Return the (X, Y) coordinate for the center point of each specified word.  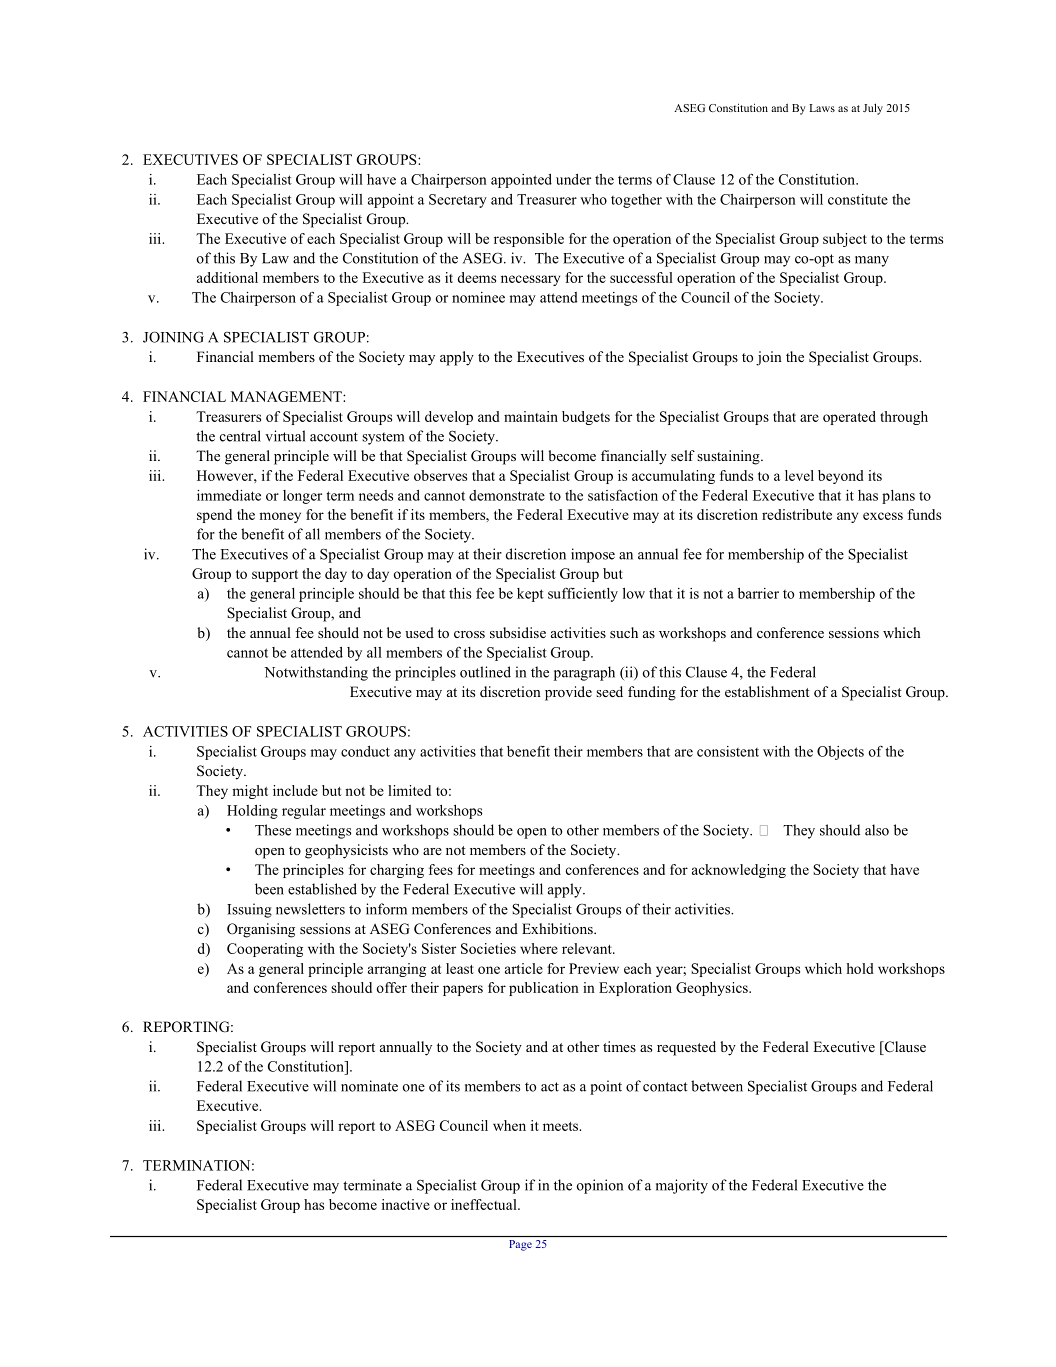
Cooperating (265, 950)
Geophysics (713, 989)
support (275, 576)
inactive (406, 1204)
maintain (531, 416)
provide (568, 693)
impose (593, 555)
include (295, 790)
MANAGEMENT (287, 396)
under (573, 179)
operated (849, 418)
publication (544, 989)
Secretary (458, 201)
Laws (822, 108)
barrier (758, 593)
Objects (840, 753)
